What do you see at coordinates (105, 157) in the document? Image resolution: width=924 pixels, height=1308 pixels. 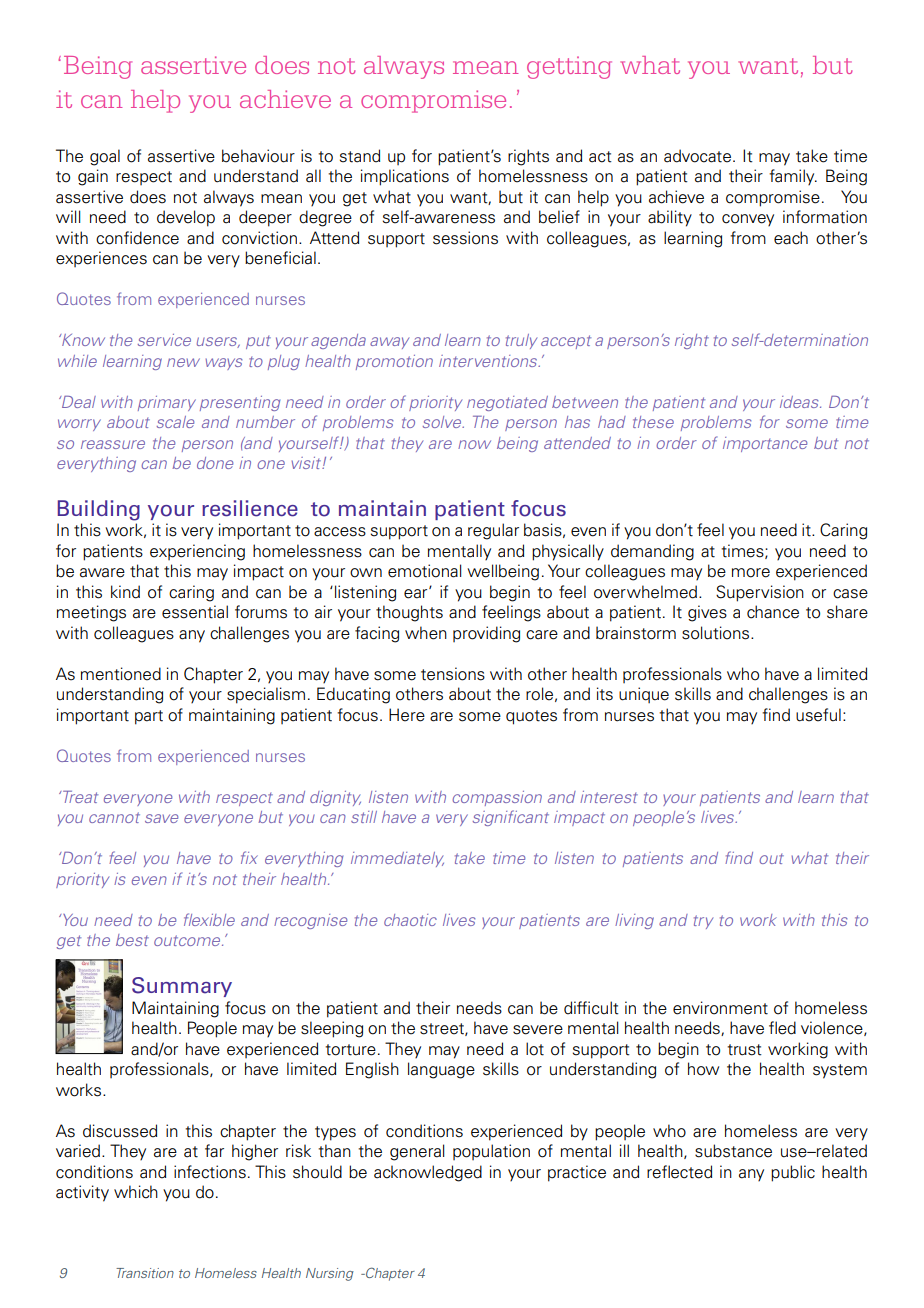 I see `goal` at bounding box center [105, 157].
